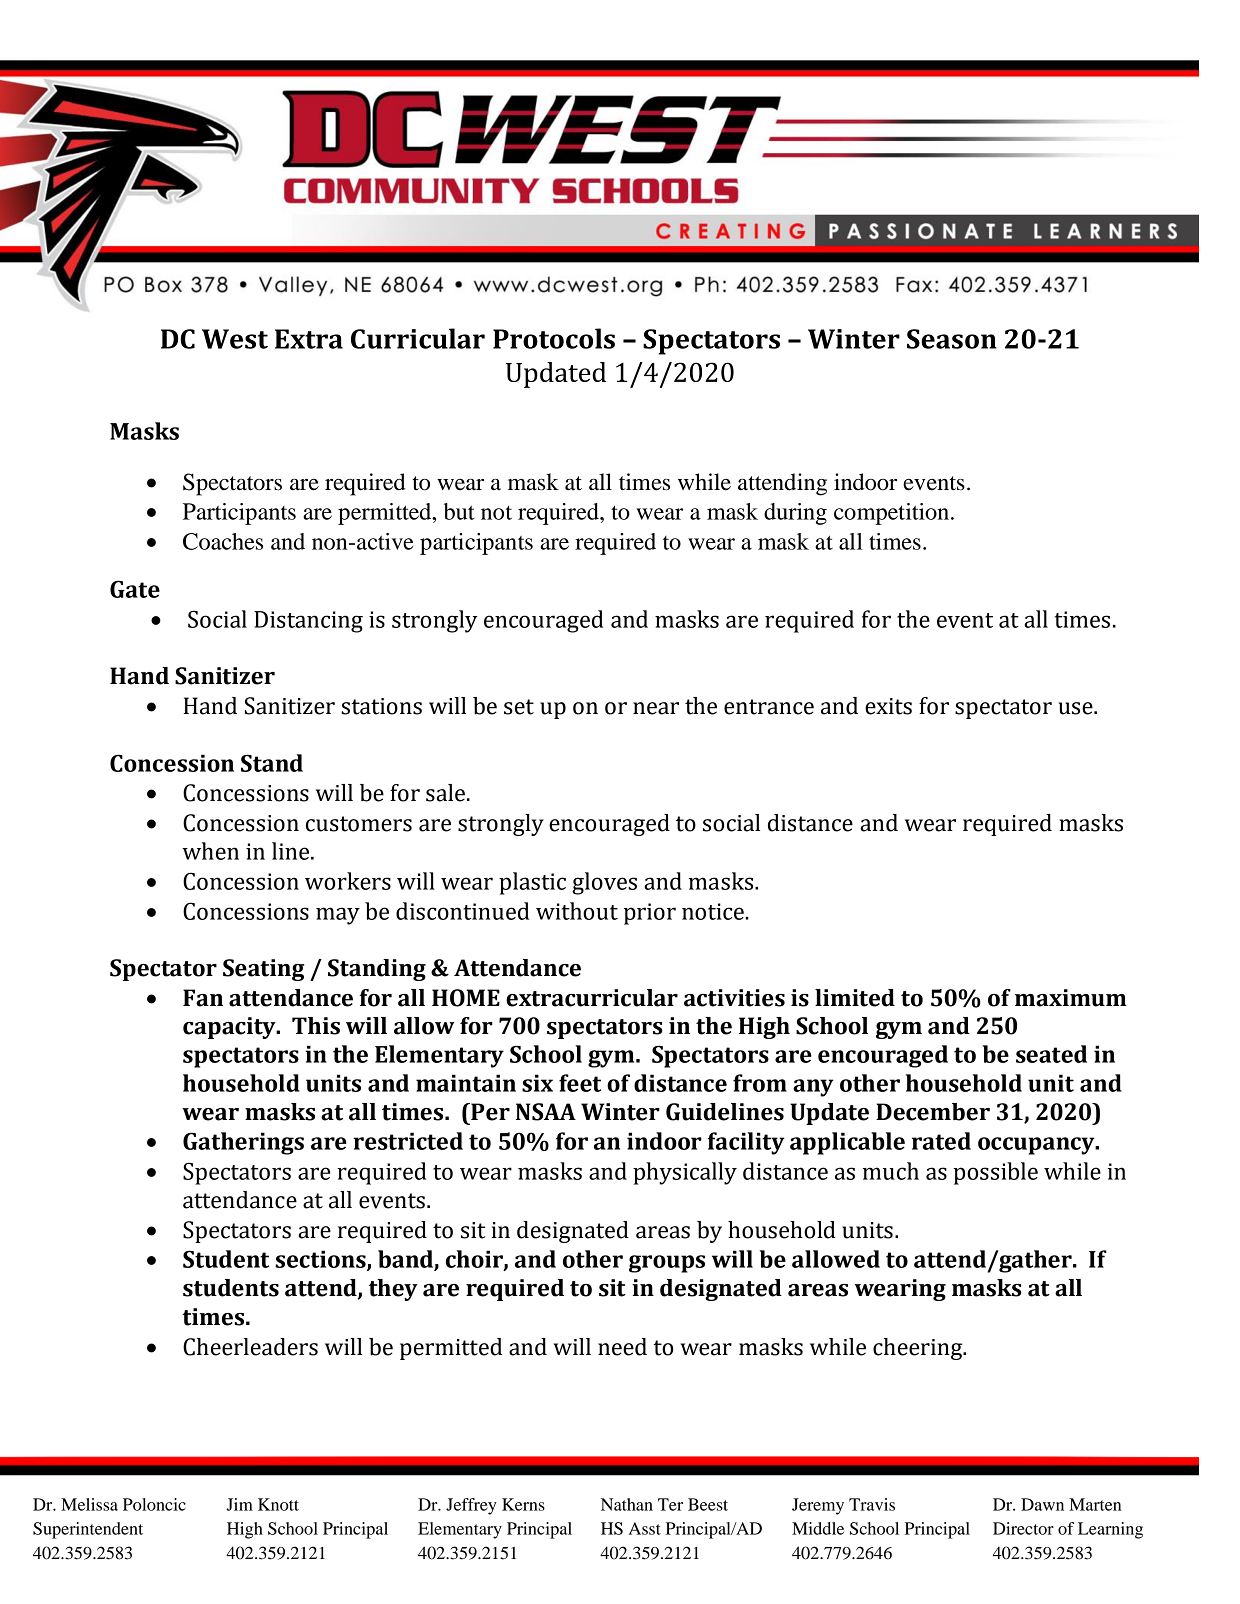  Describe the element at coordinates (656, 708) in the screenshot. I see `near` at that location.
